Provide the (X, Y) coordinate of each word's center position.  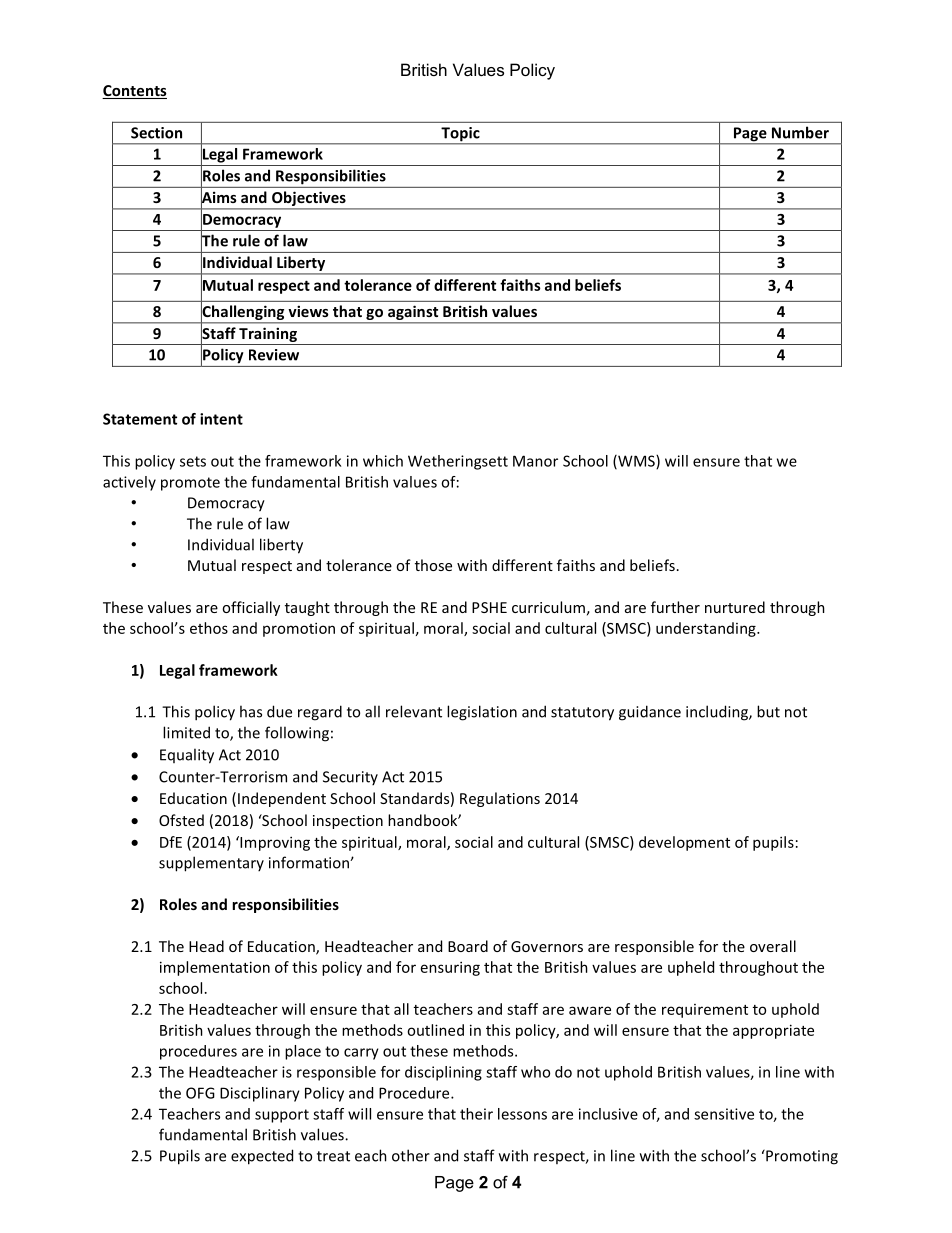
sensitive (724, 1114)
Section (156, 133)
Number (800, 132)
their (476, 1114)
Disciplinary (260, 1094)
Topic (460, 135)
